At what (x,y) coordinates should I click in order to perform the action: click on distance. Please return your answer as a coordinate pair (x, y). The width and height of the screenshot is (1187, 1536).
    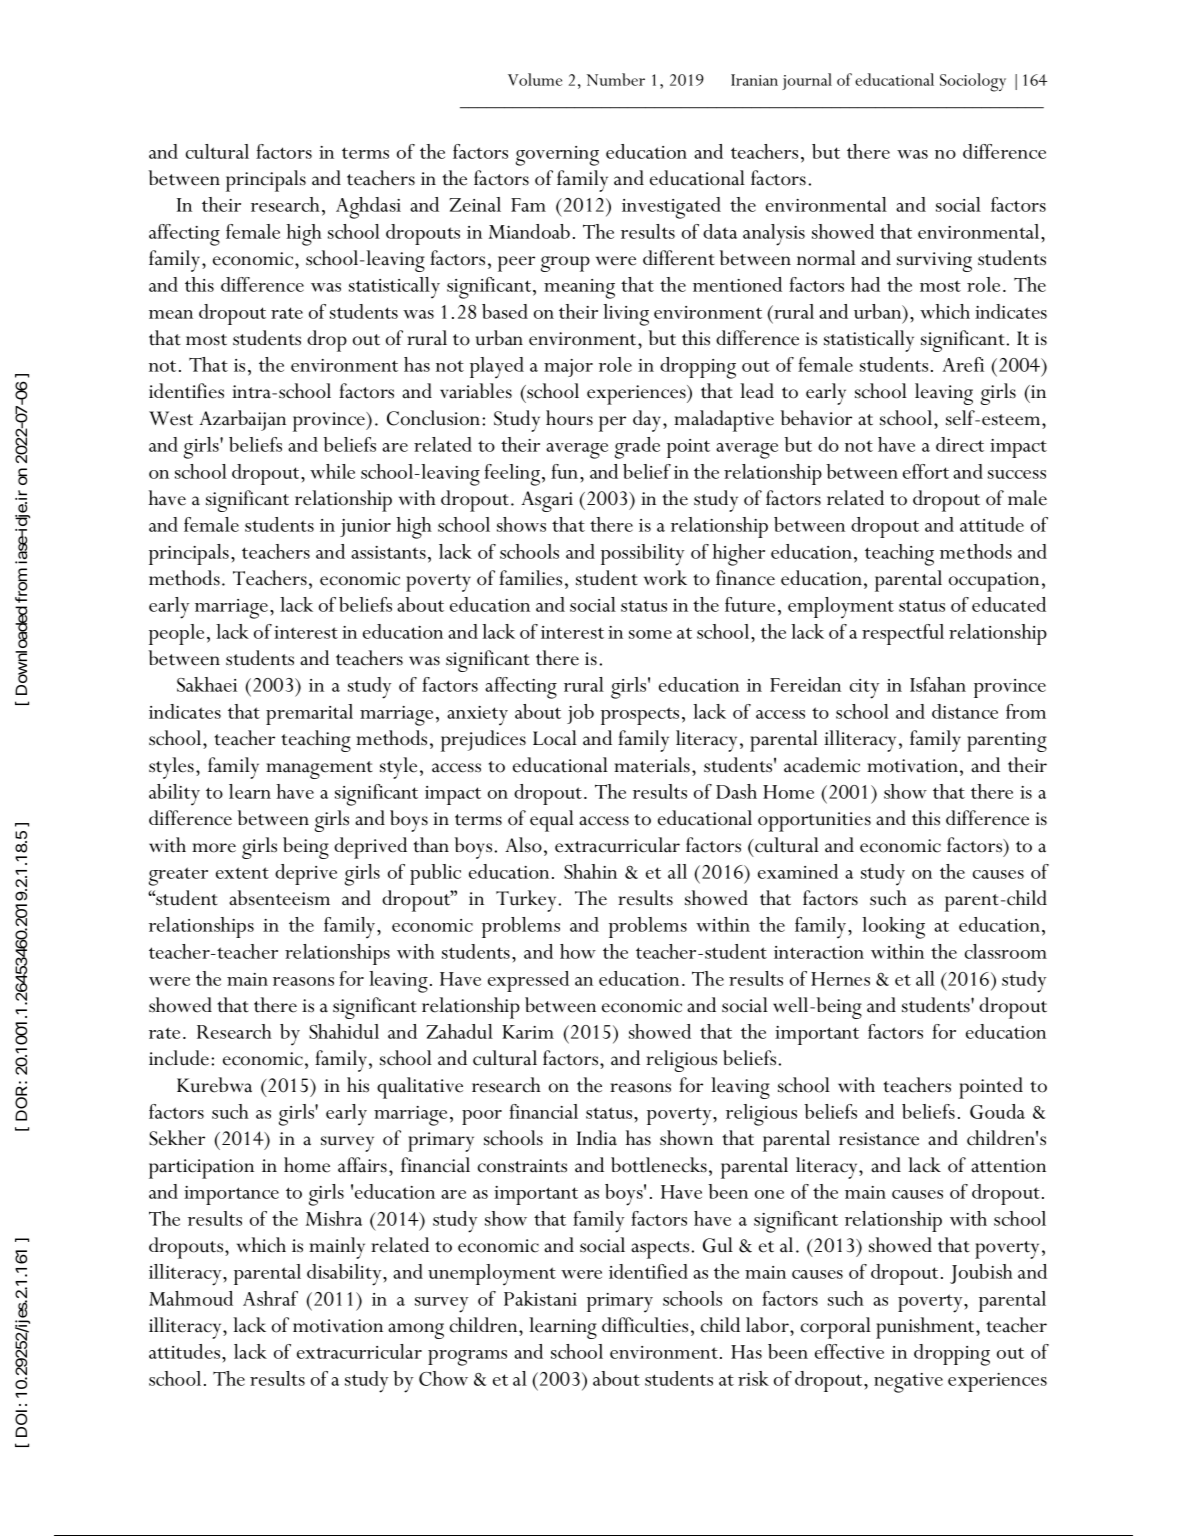
    Looking at the image, I should click on (965, 711).
